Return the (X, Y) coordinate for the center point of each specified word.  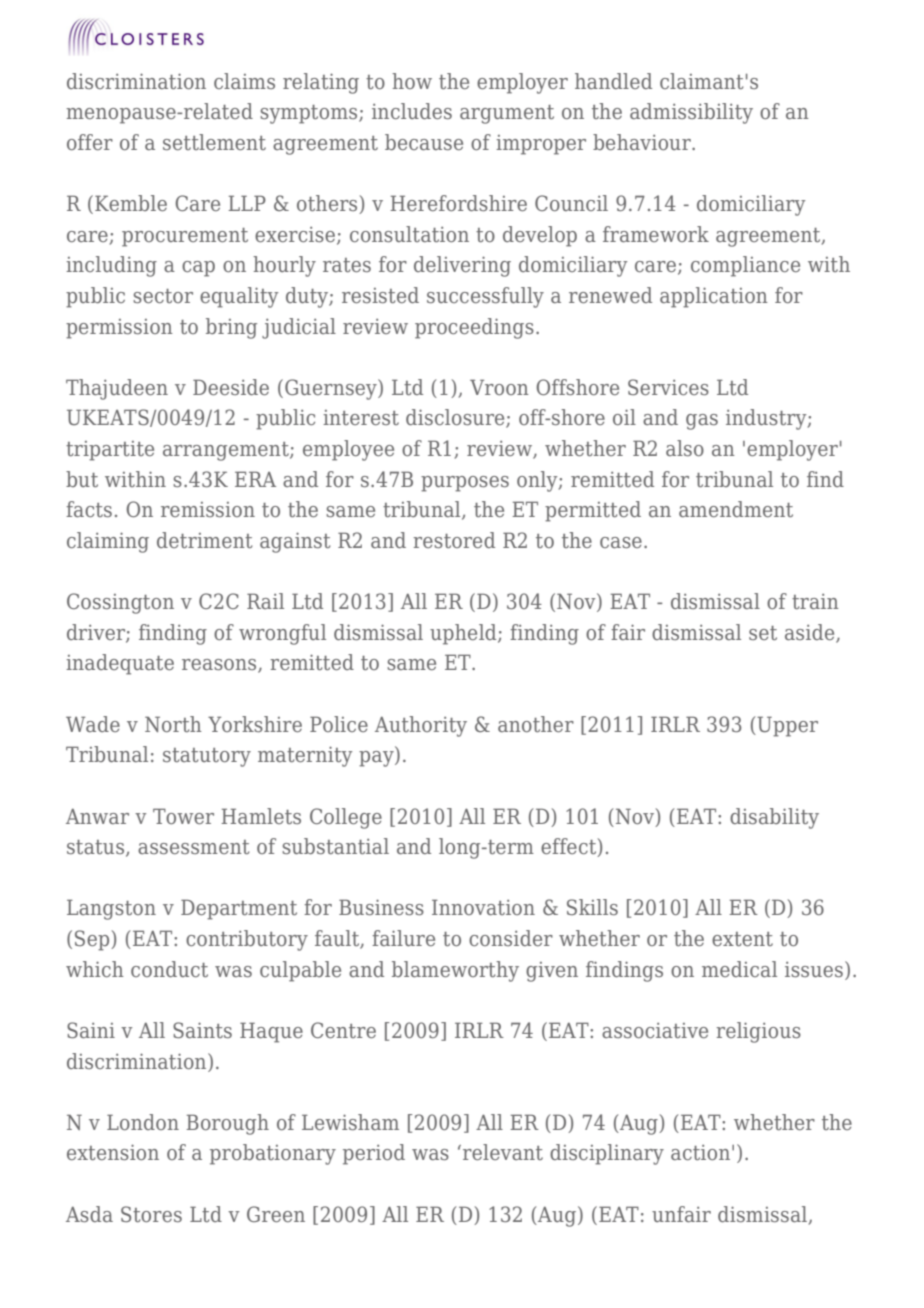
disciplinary (607, 1154)
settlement (214, 142)
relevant (503, 1152)
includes (412, 111)
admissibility (691, 113)
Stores (151, 1214)
